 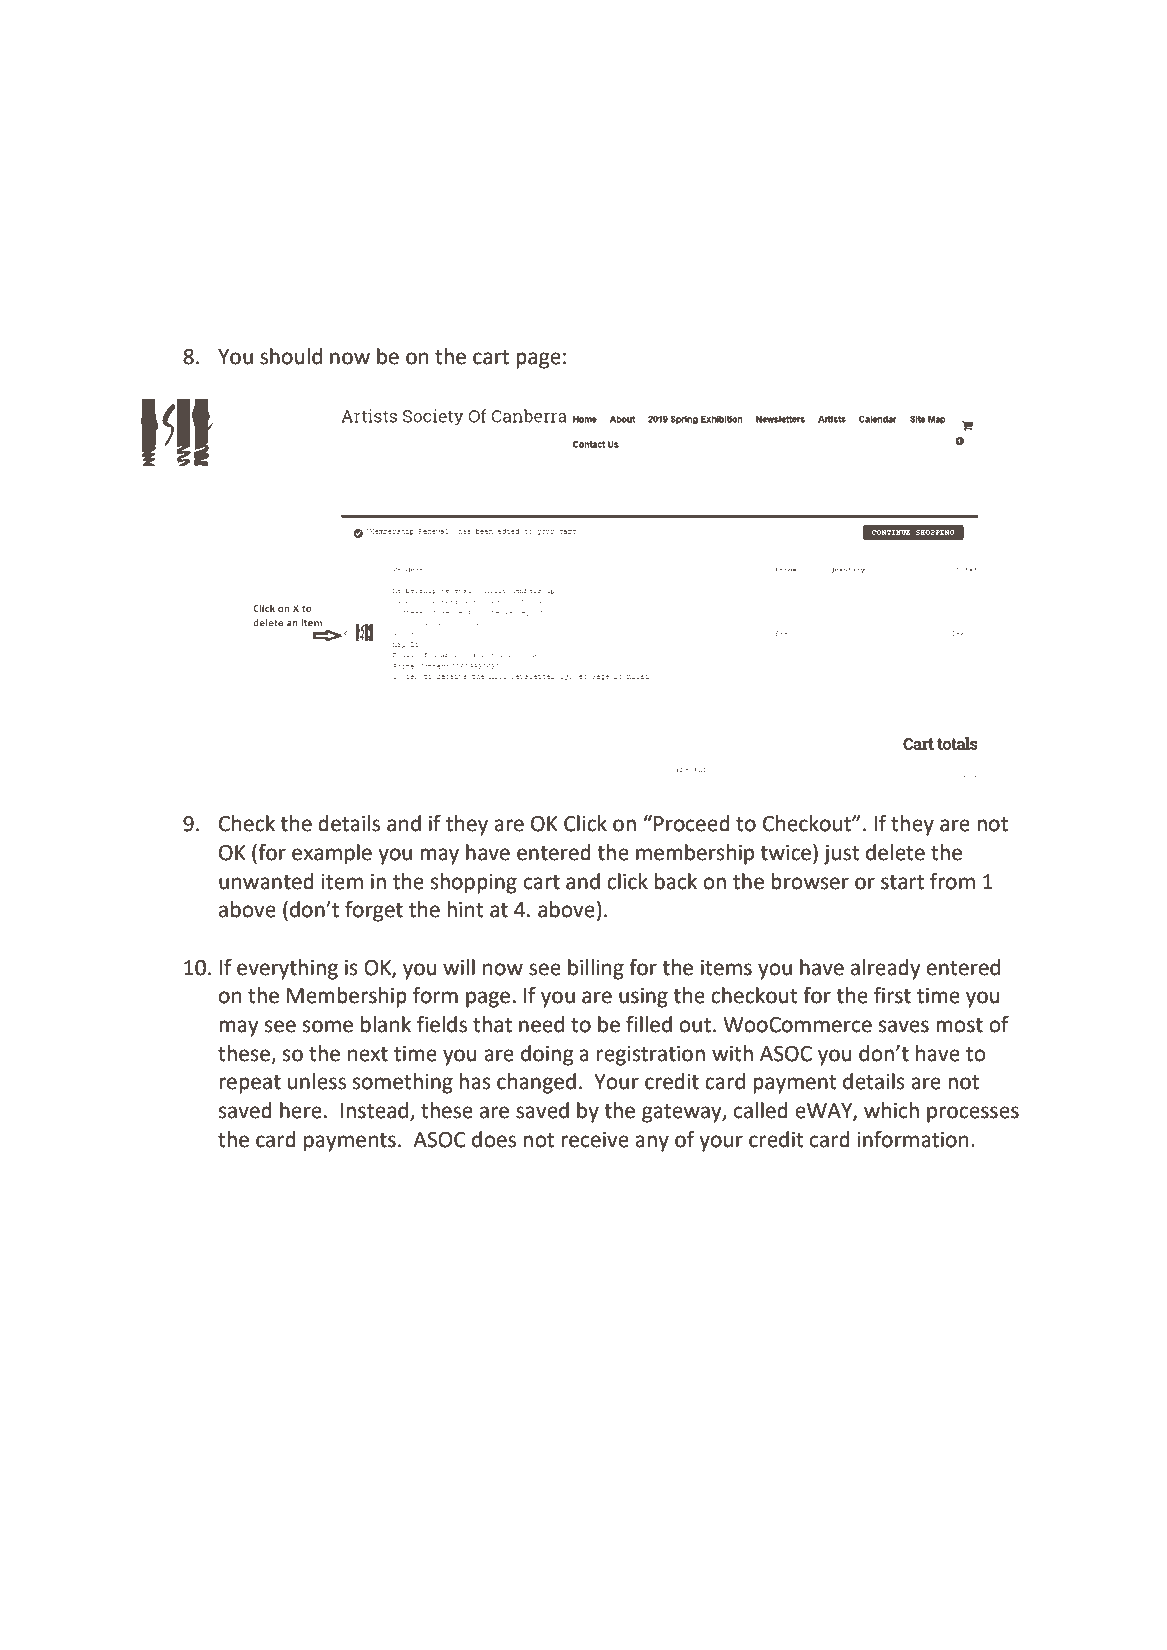 What do you see at coordinates (842, 855) in the page?
I see `just` at bounding box center [842, 855].
